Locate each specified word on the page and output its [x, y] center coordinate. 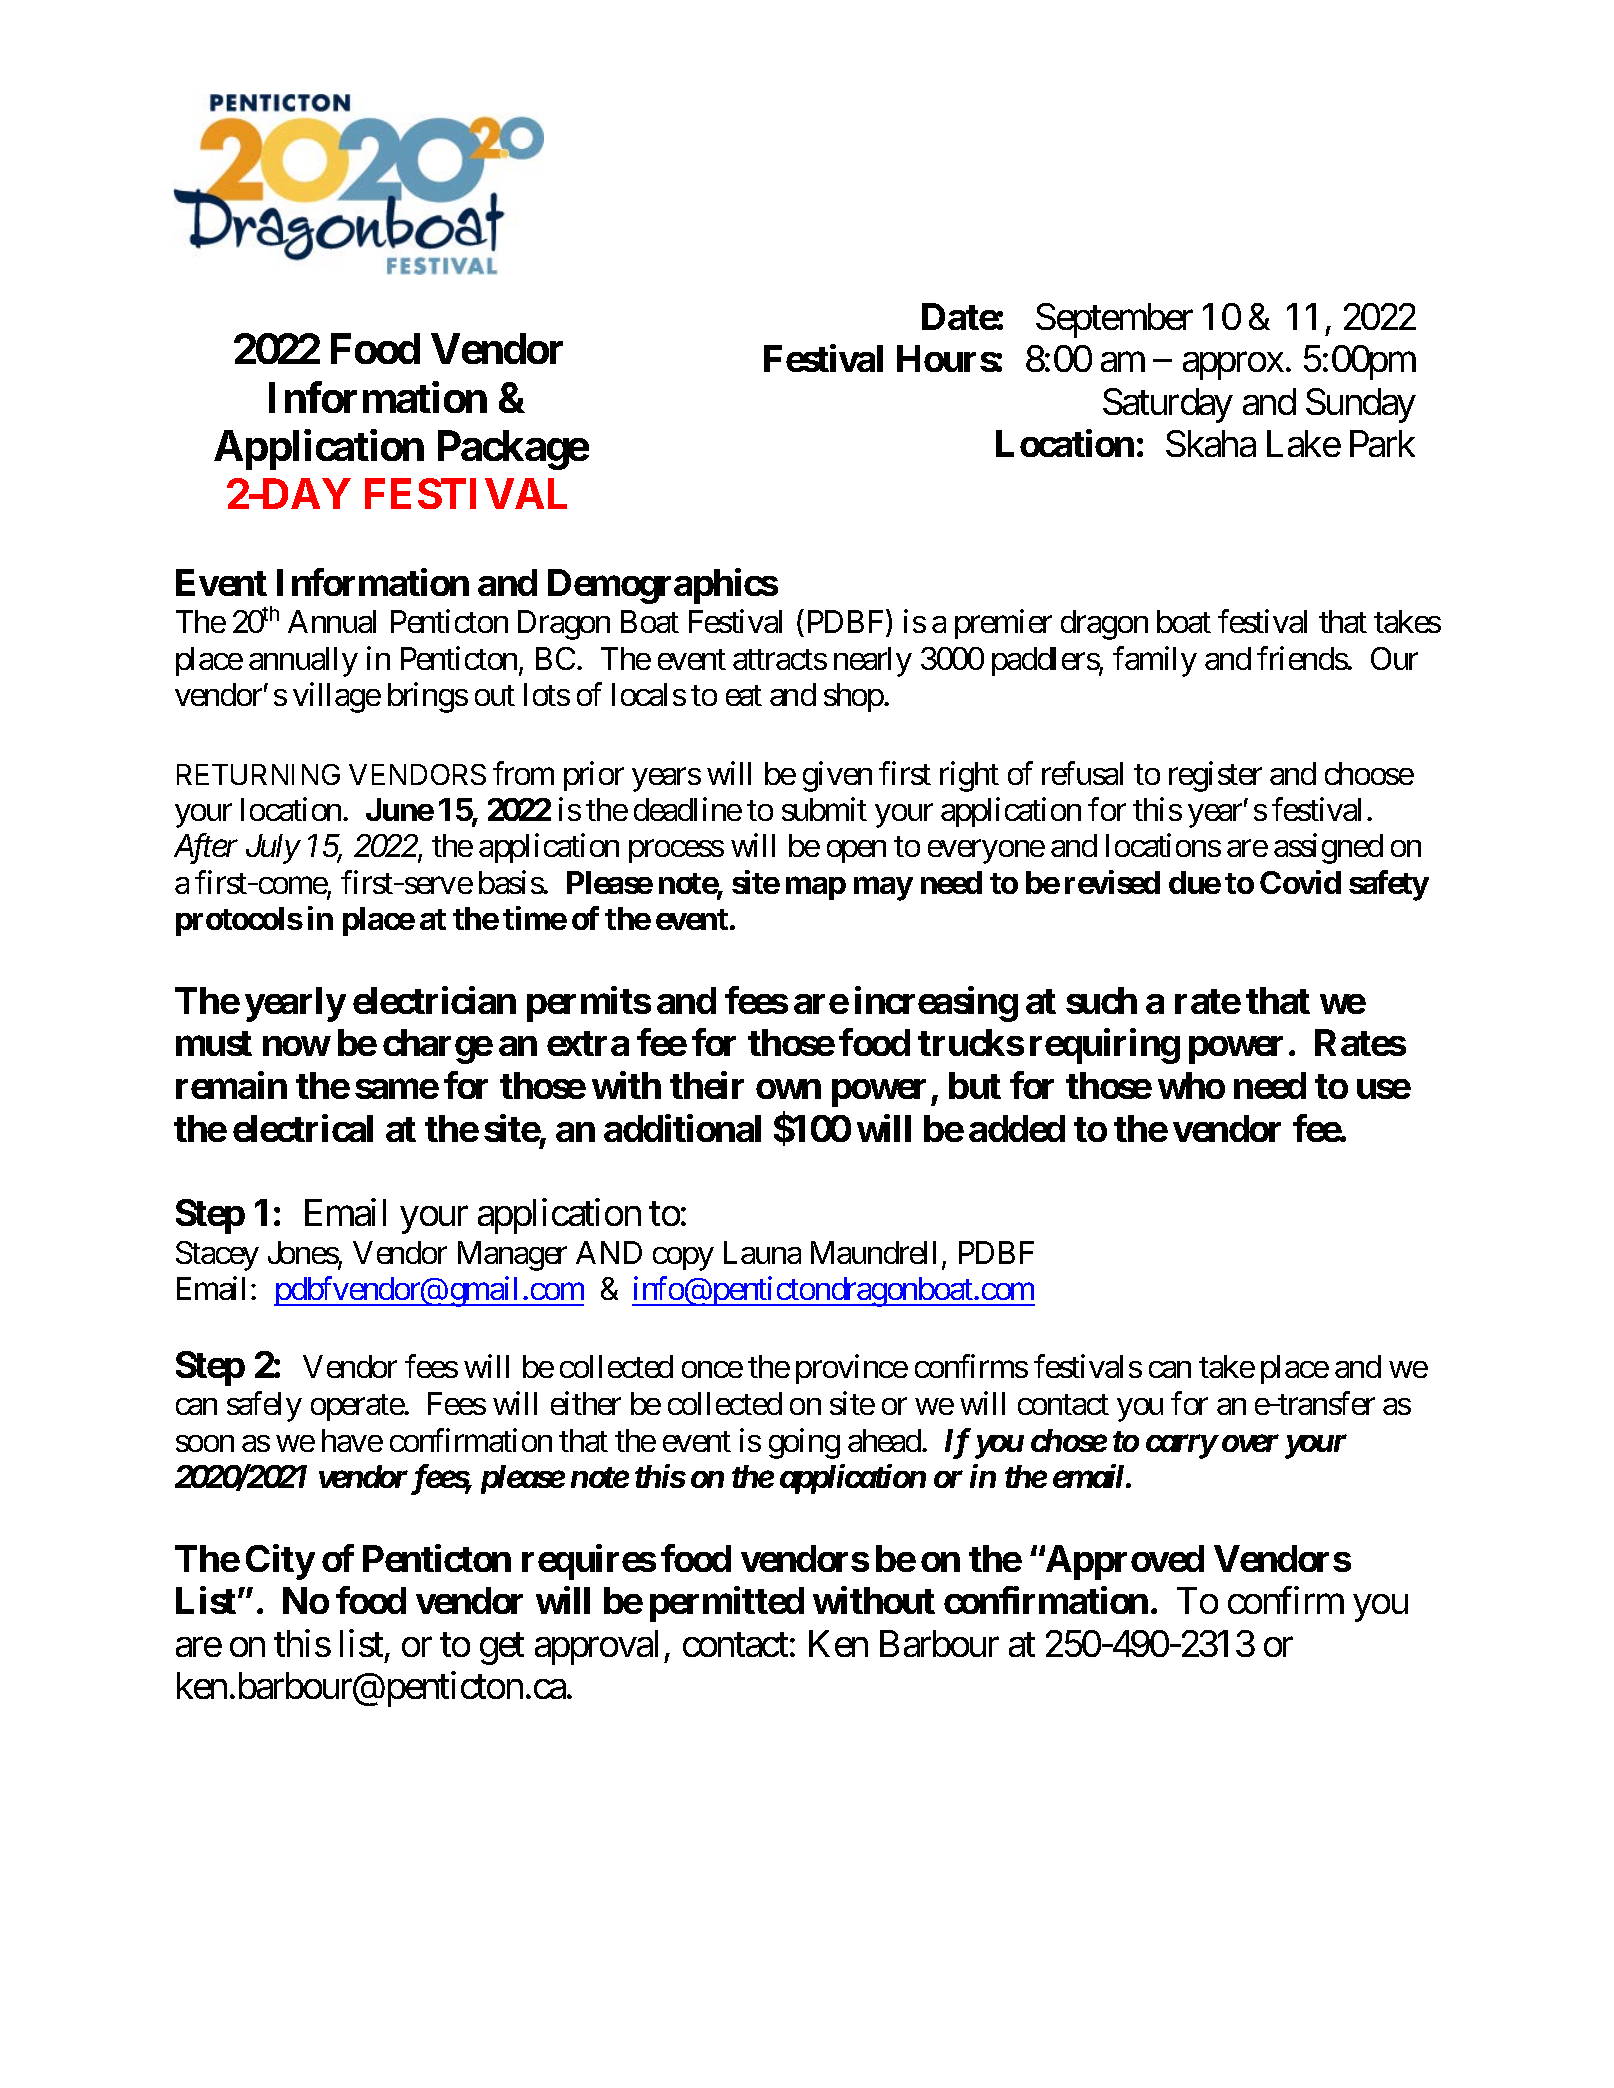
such [1101, 1000]
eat [744, 696]
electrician [434, 1000]
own [788, 1089]
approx [1233, 366]
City [280, 1562]
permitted [727, 1604]
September [1114, 320]
